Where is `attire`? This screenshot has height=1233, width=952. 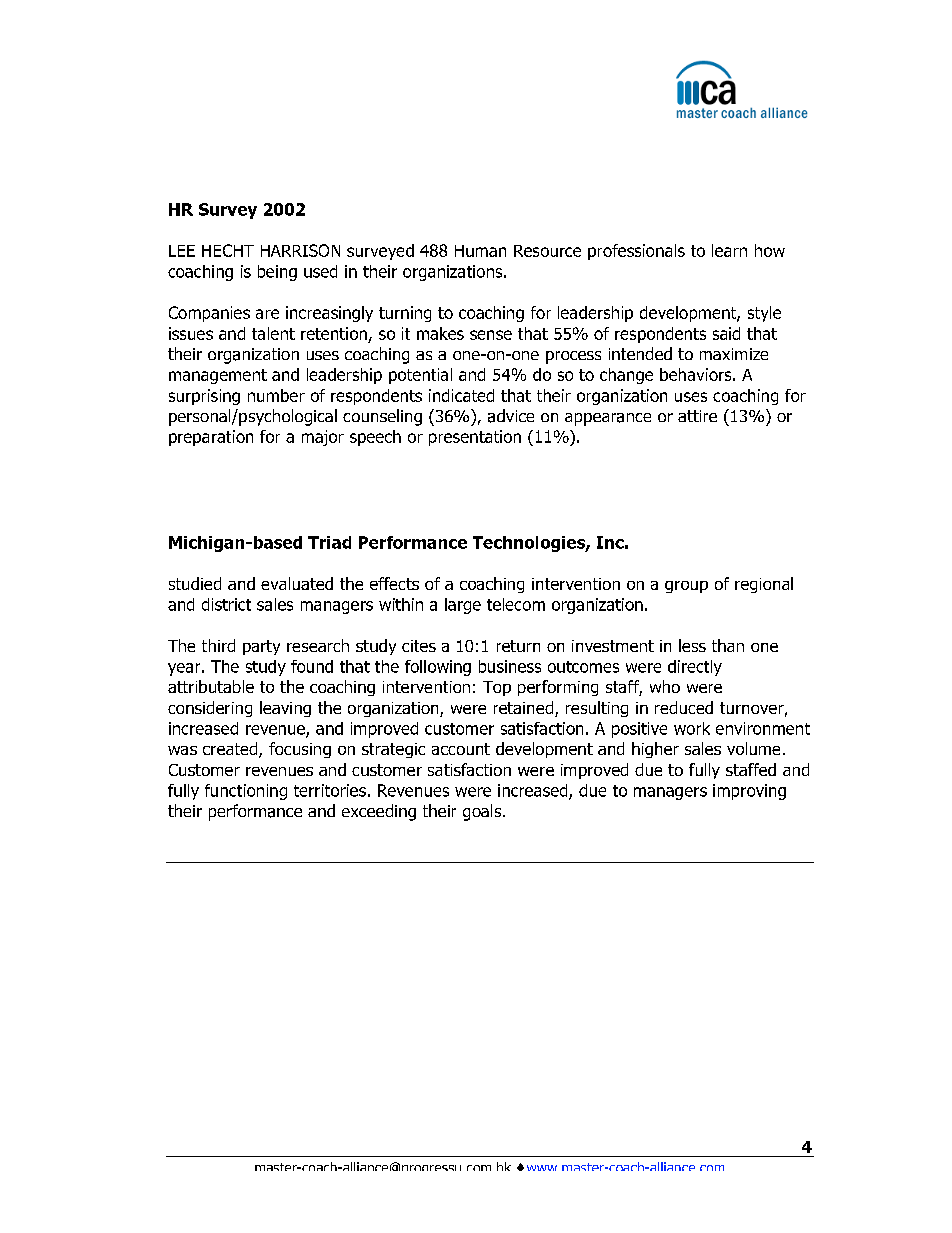 attire is located at coordinates (697, 416).
